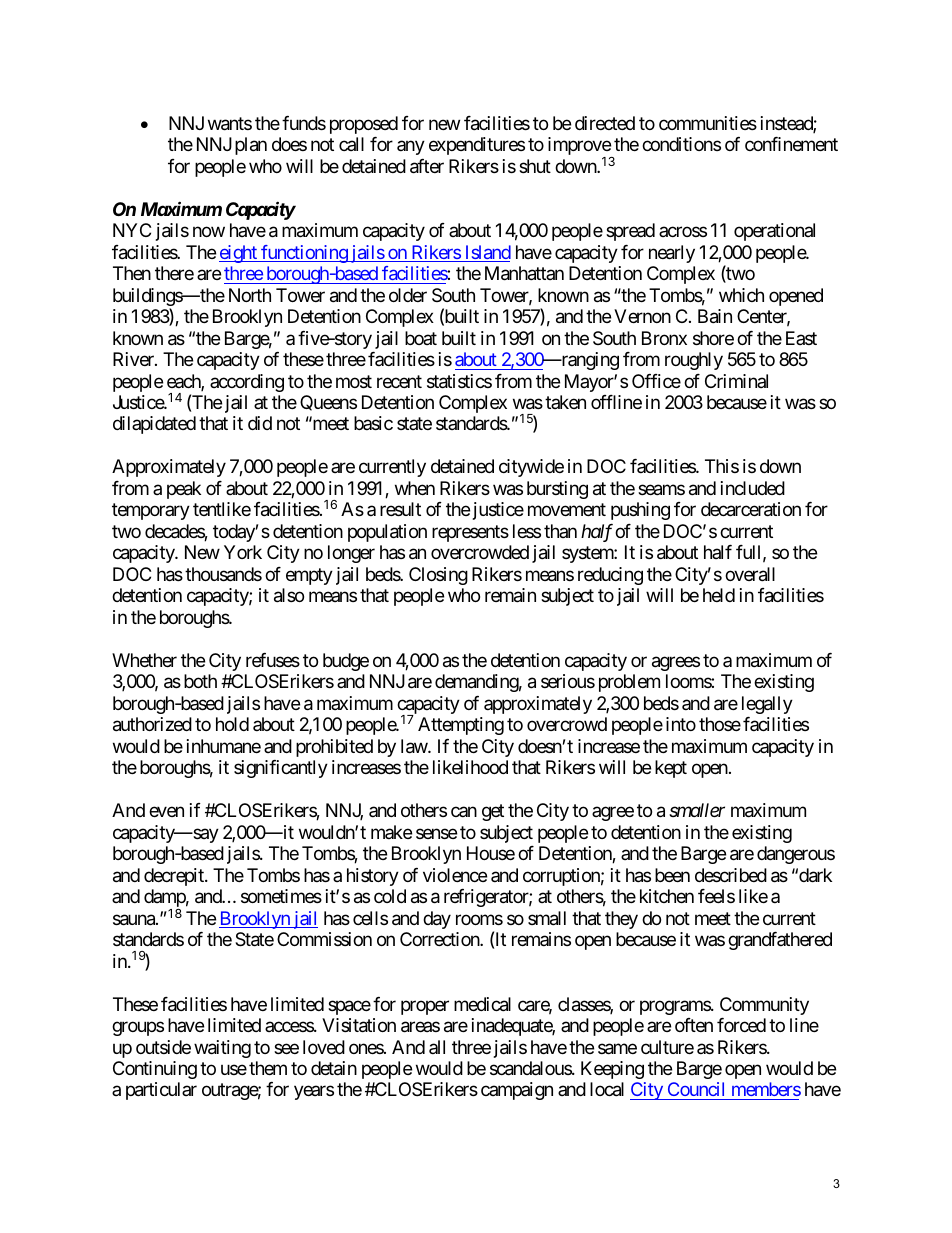 This screenshot has width=952, height=1233. What do you see at coordinates (696, 1091) in the screenshot?
I see `Council` at bounding box center [696, 1091].
